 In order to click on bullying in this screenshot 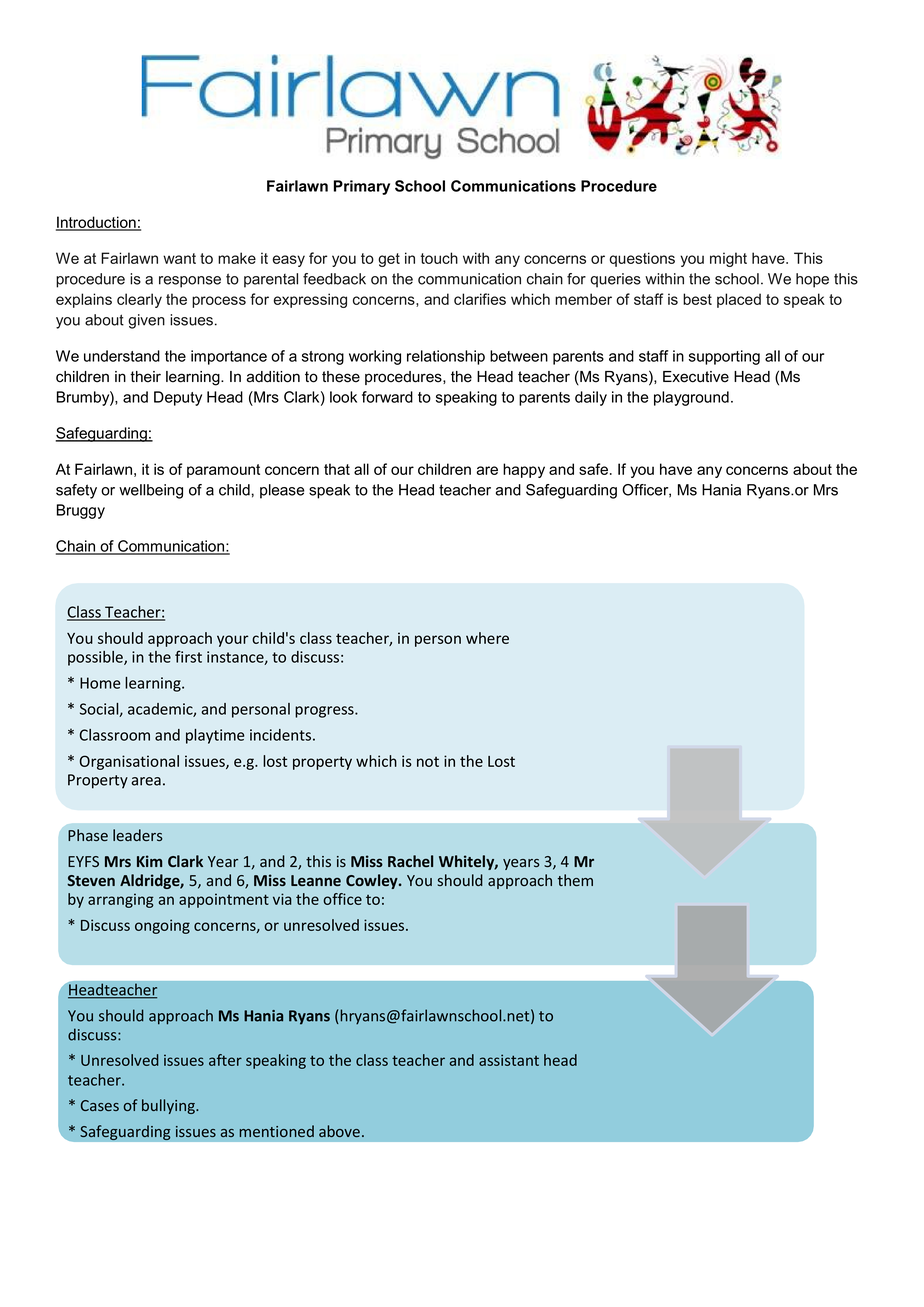, I will do `click(169, 1106)`.
